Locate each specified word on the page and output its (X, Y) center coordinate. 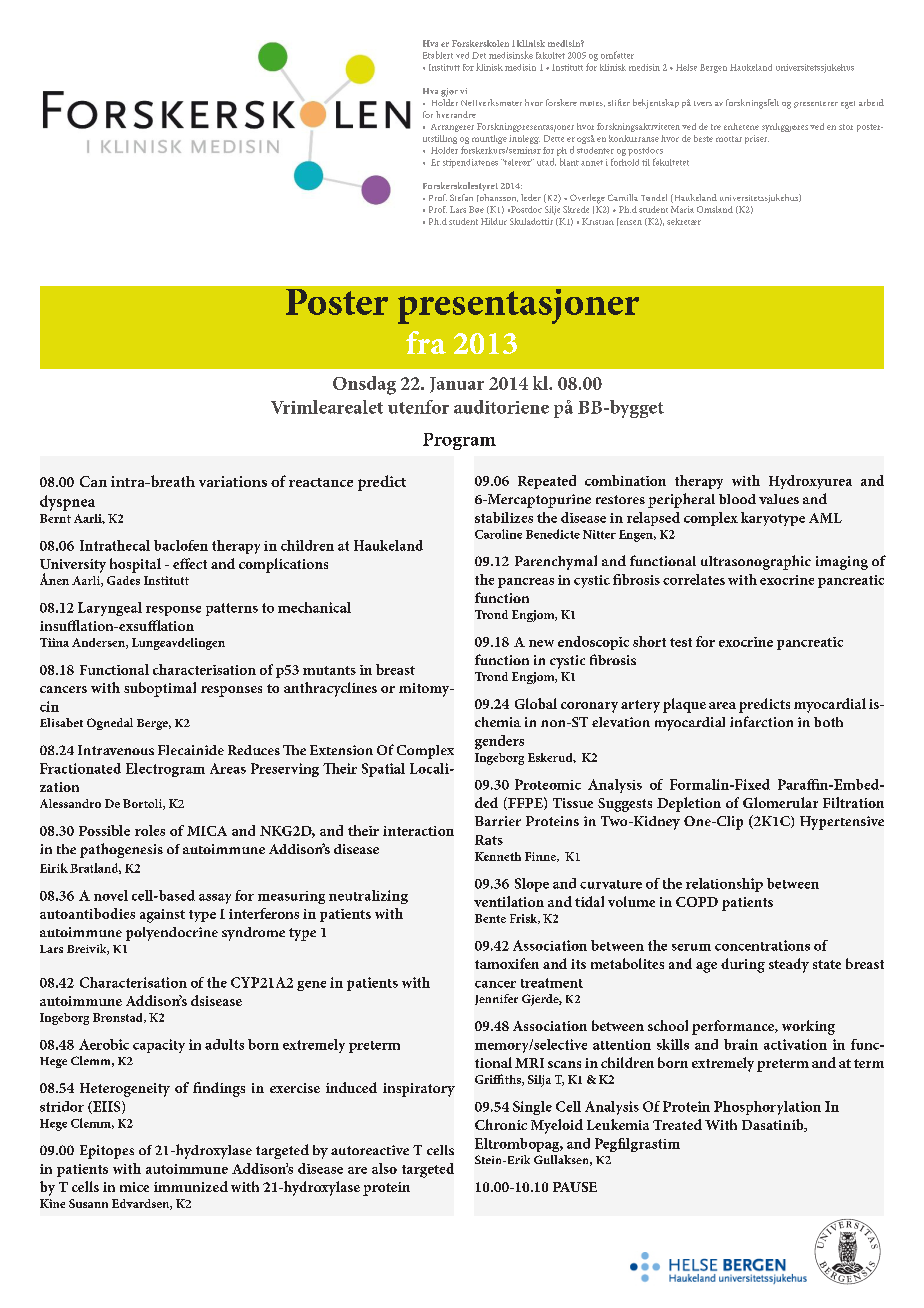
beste (703, 138)
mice (134, 1187)
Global (536, 703)
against (162, 916)
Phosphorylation (767, 1108)
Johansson (497, 198)
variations (233, 481)
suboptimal (160, 689)
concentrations (762, 945)
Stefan (461, 197)
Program (459, 441)
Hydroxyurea (810, 482)
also (384, 1168)
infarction (761, 721)
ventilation (509, 901)
